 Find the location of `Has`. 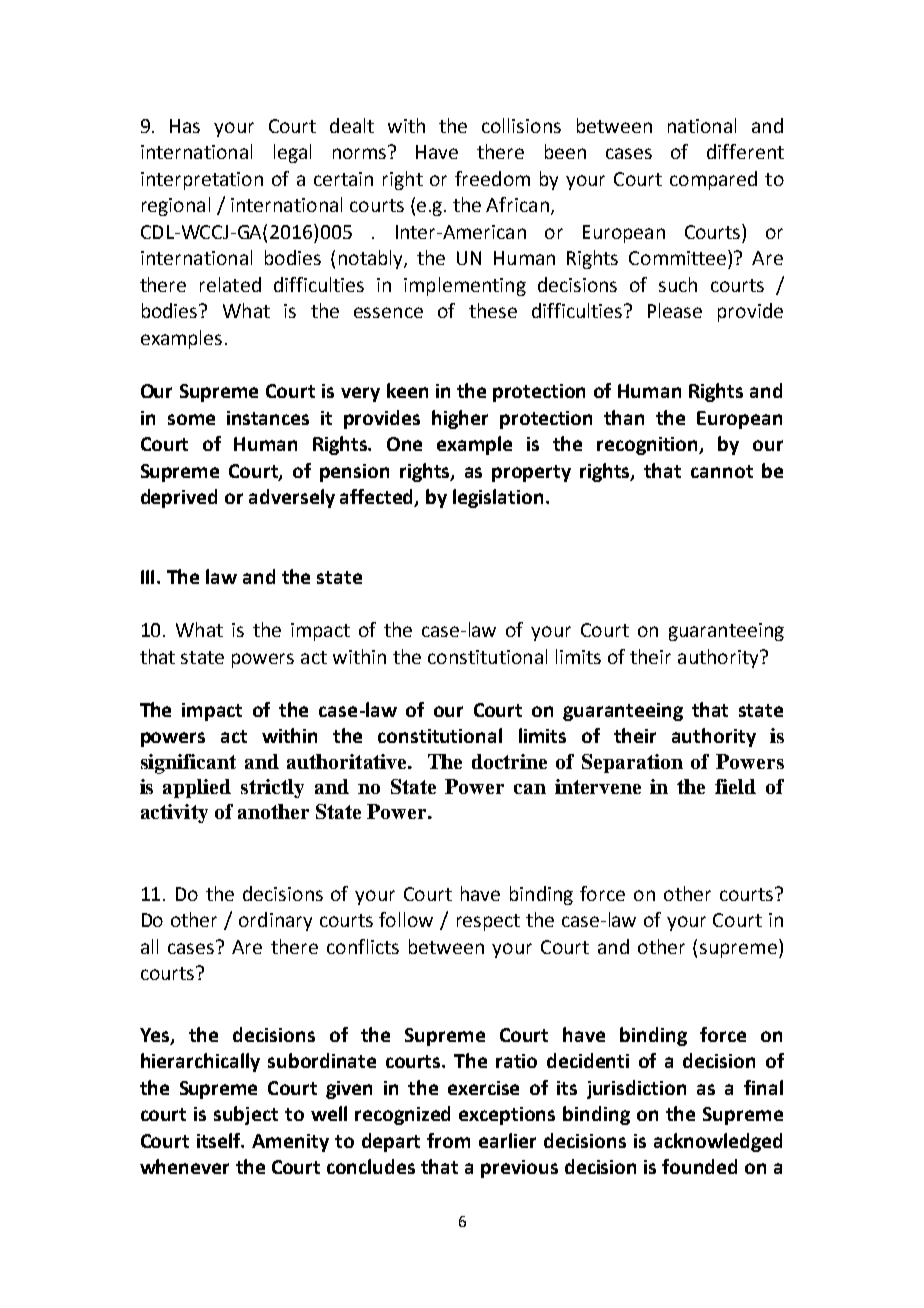

Has is located at coordinates (185, 126).
